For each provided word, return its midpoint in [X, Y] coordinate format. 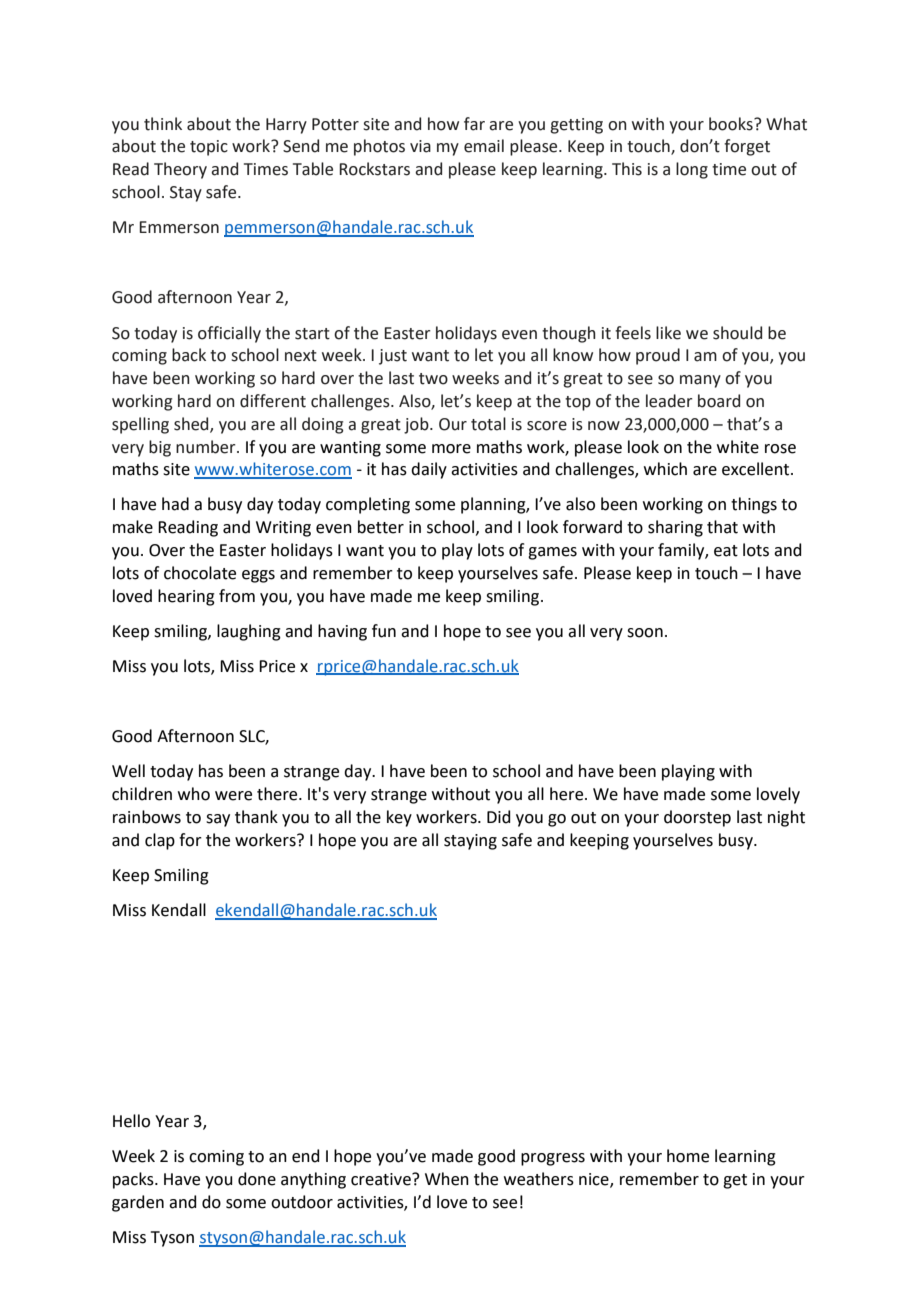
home [688, 1156]
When [447, 1179]
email [484, 146]
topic [209, 148]
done [257, 1179]
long [692, 170]
